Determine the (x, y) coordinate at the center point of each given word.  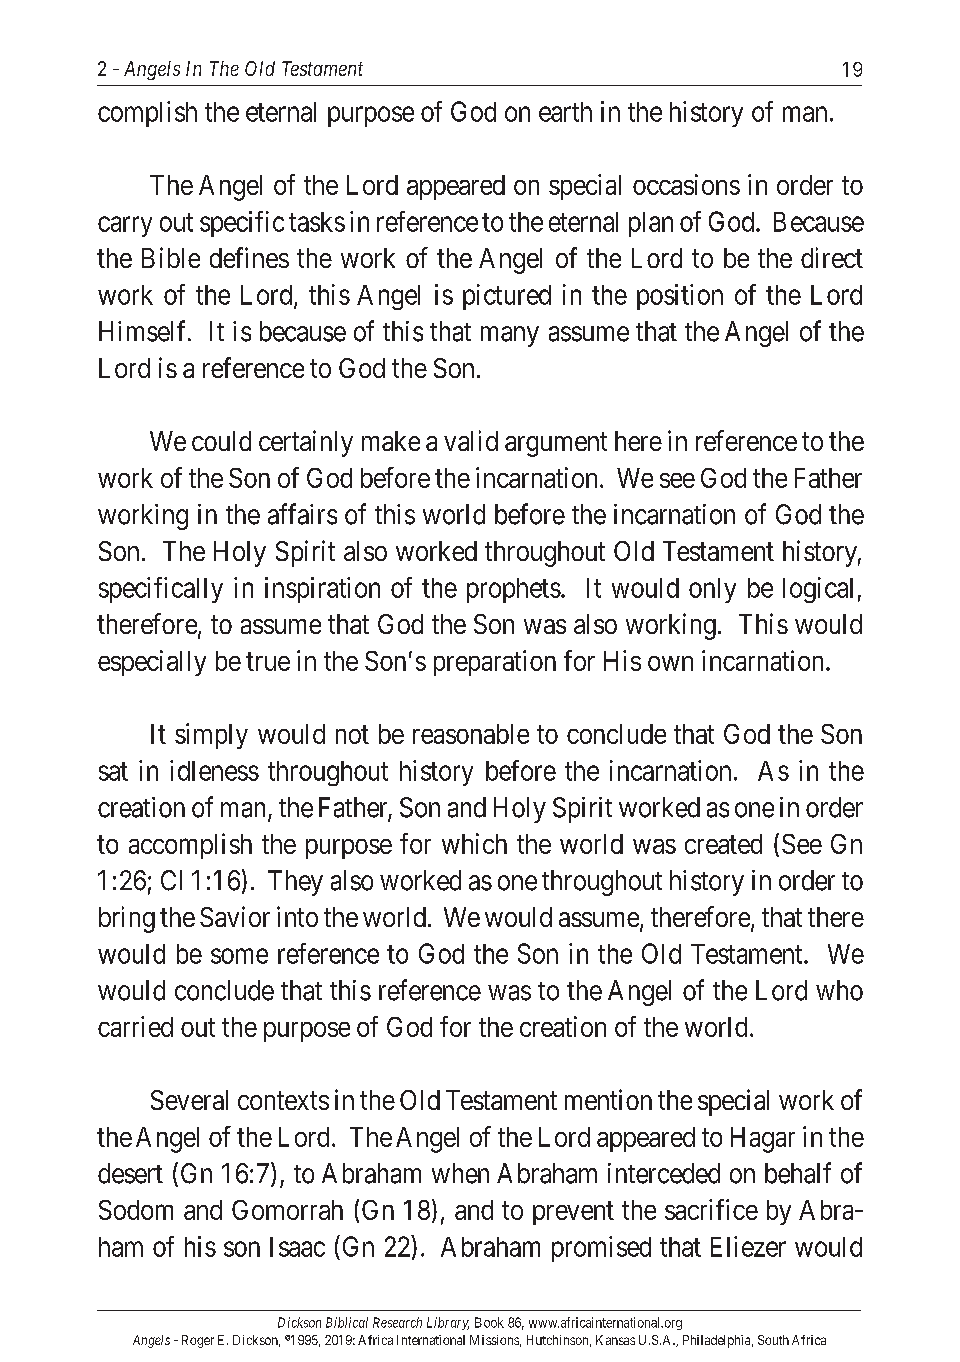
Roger (198, 1341)
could (221, 441)
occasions (686, 184)
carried (135, 1026)
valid (471, 440)
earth (565, 112)
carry (125, 226)
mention (608, 1099)
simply (211, 736)
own (670, 663)
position (680, 297)
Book (489, 1322)
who (839, 990)
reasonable (471, 734)
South (773, 1340)
